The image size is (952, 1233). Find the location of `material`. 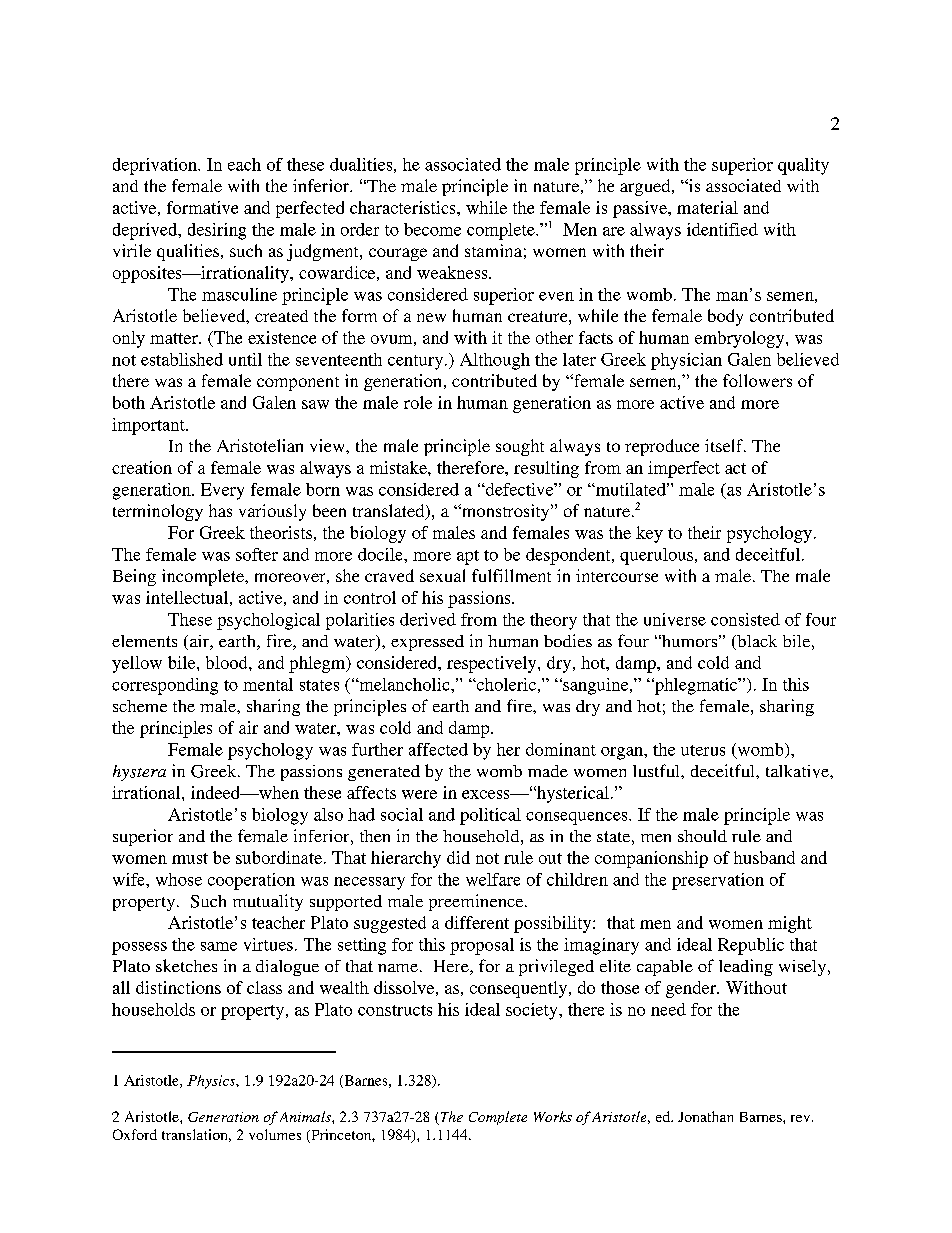

material is located at coordinates (707, 207).
